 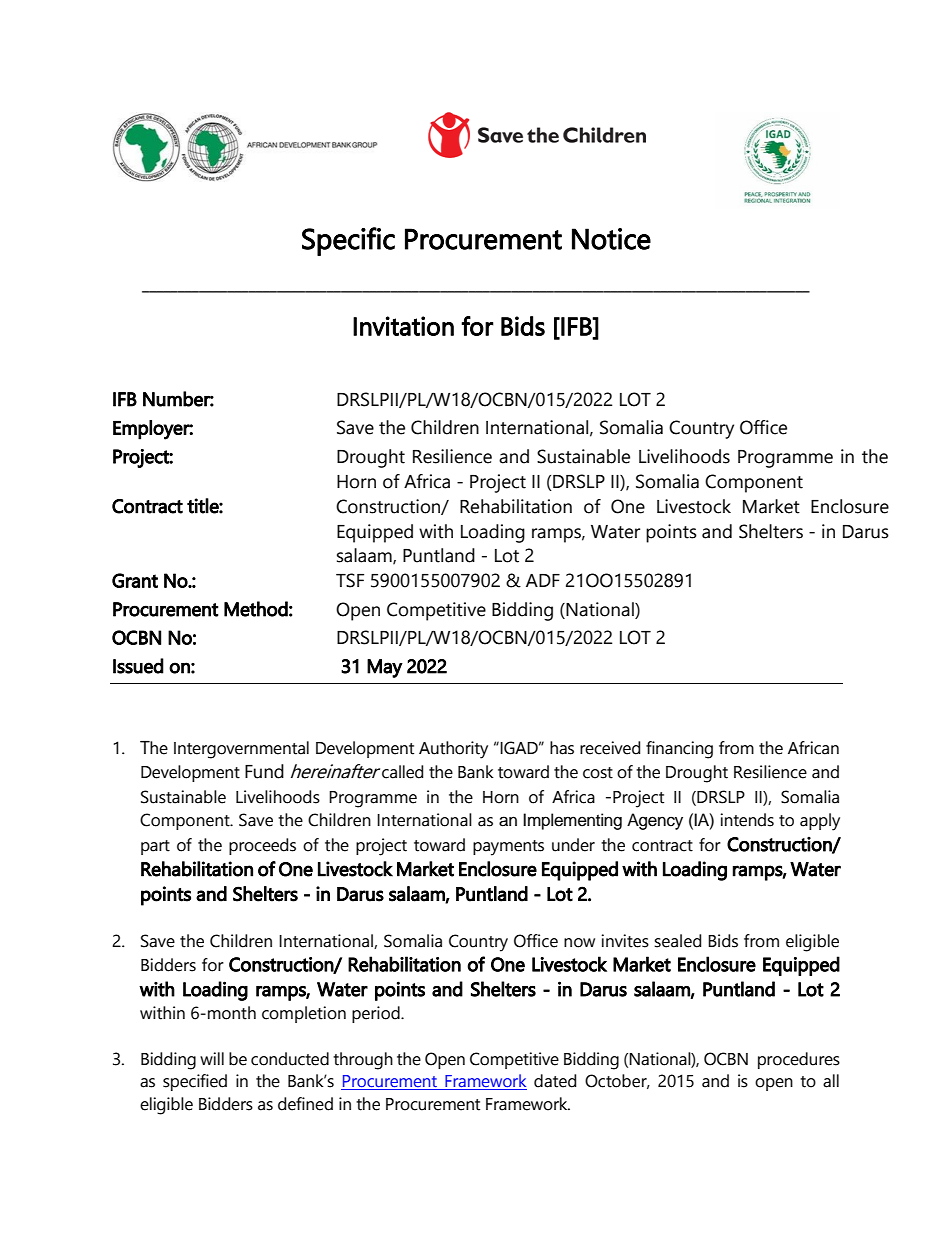 I want to click on proceeds, so click(x=262, y=846).
